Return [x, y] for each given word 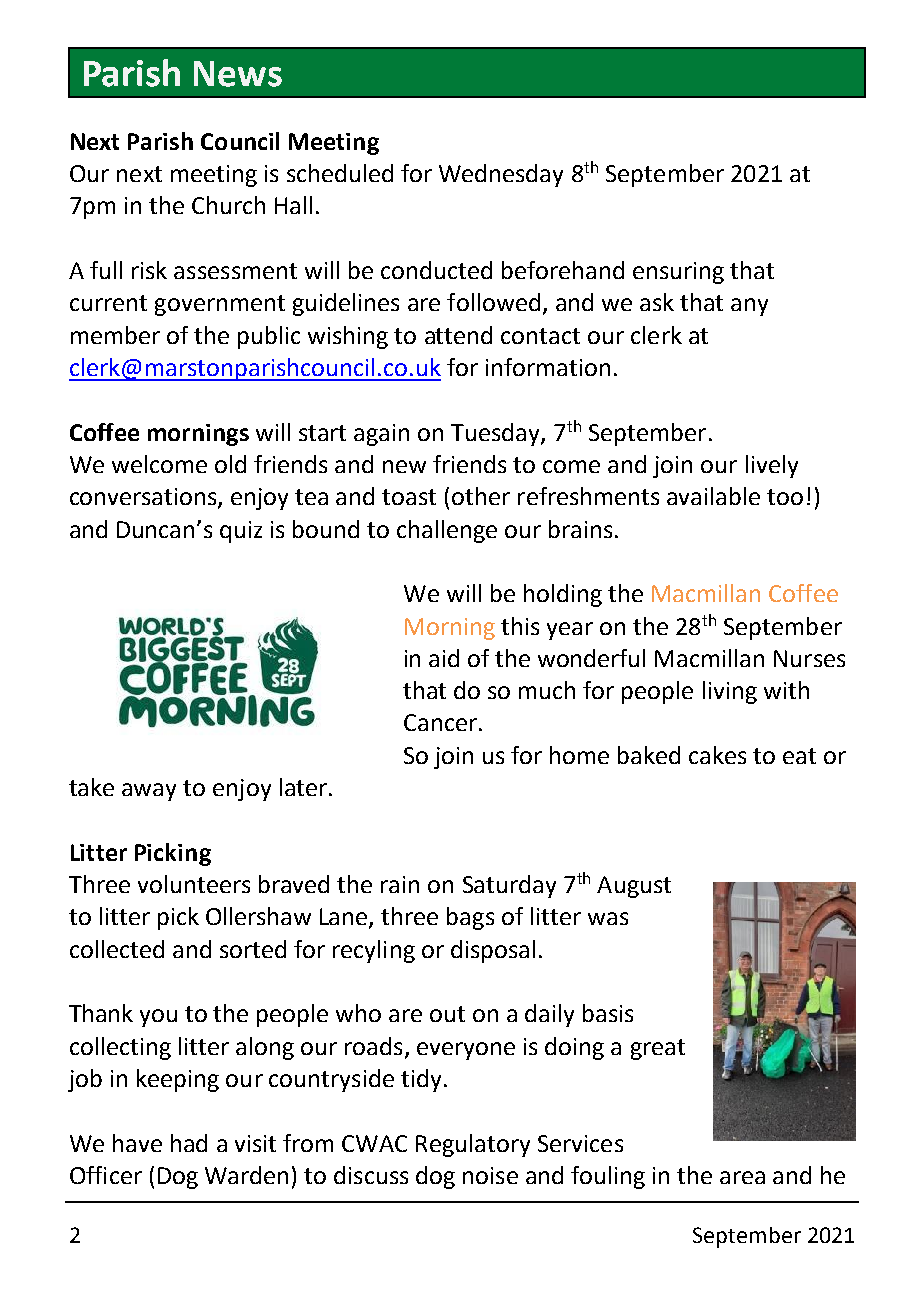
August [634, 887]
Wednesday [501, 175]
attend [458, 335]
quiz [241, 532]
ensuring [678, 273]
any [749, 307]
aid [444, 658]
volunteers [194, 884]
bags [470, 918]
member [115, 335]
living [730, 692]
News [238, 74]
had [189, 1143]
